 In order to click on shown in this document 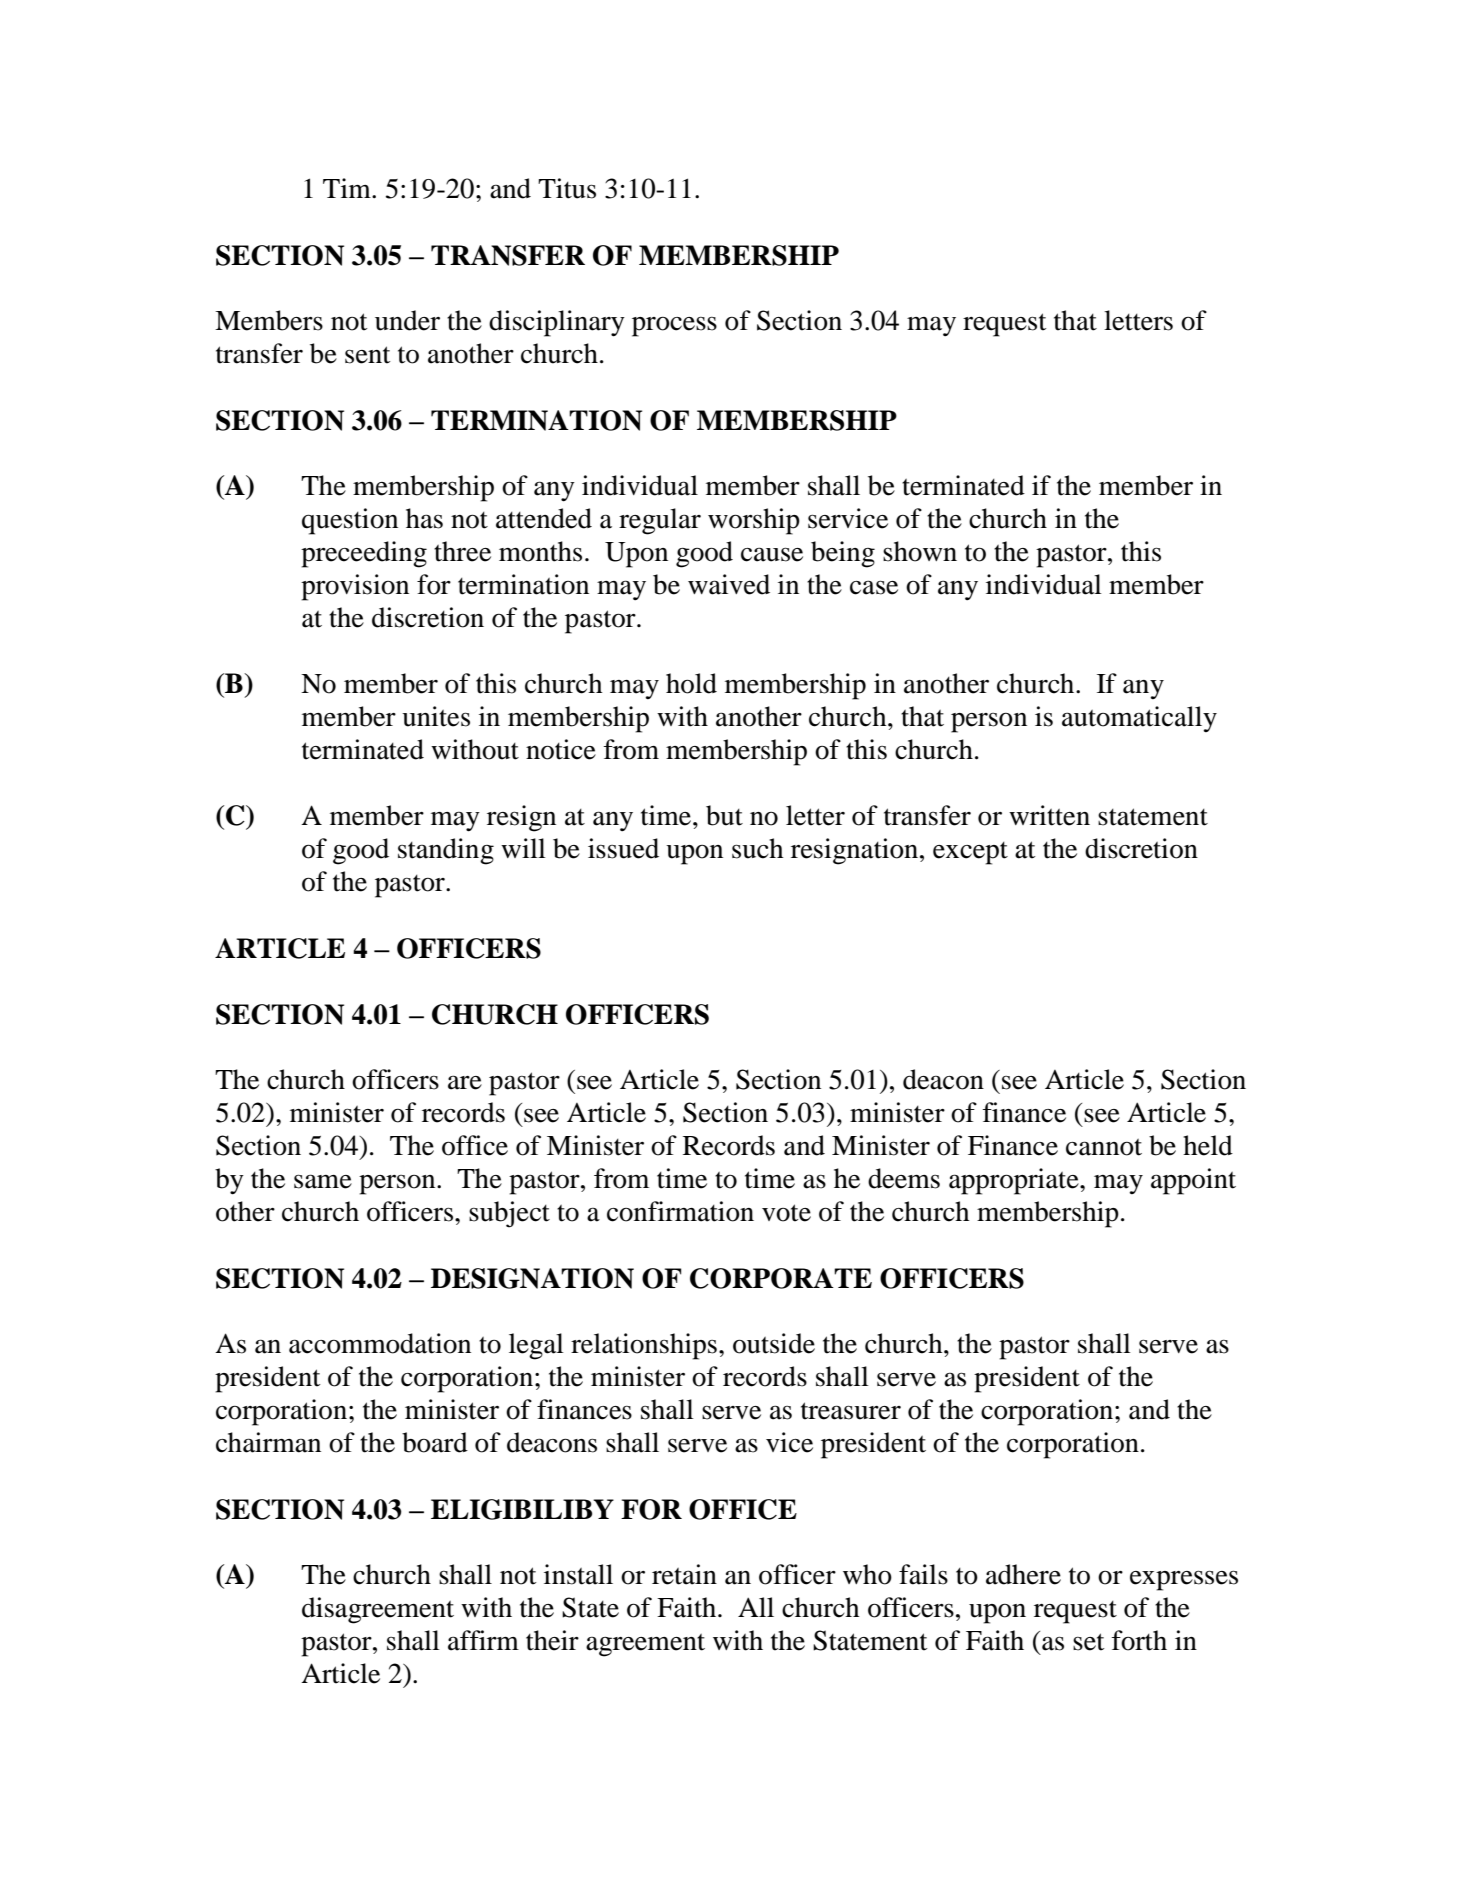, I will do `click(920, 551)`.
